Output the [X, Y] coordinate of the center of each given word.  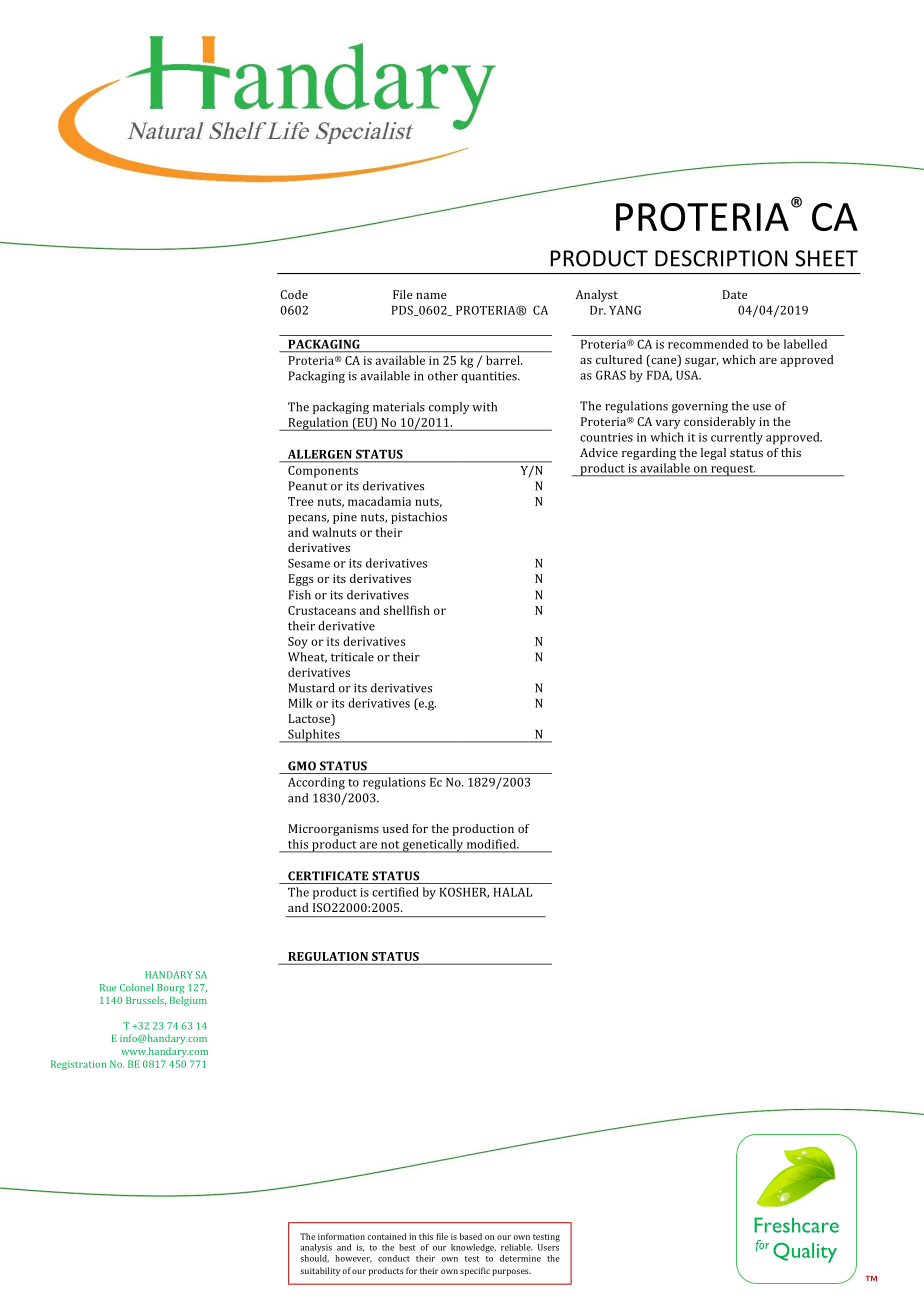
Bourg [170, 989]
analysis [316, 1248]
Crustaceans [322, 610]
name [431, 296]
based [471, 1236]
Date [734, 294]
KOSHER [464, 892]
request [732, 471]
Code [294, 294]
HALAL [512, 892]
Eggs [300, 580]
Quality [805, 1252]
